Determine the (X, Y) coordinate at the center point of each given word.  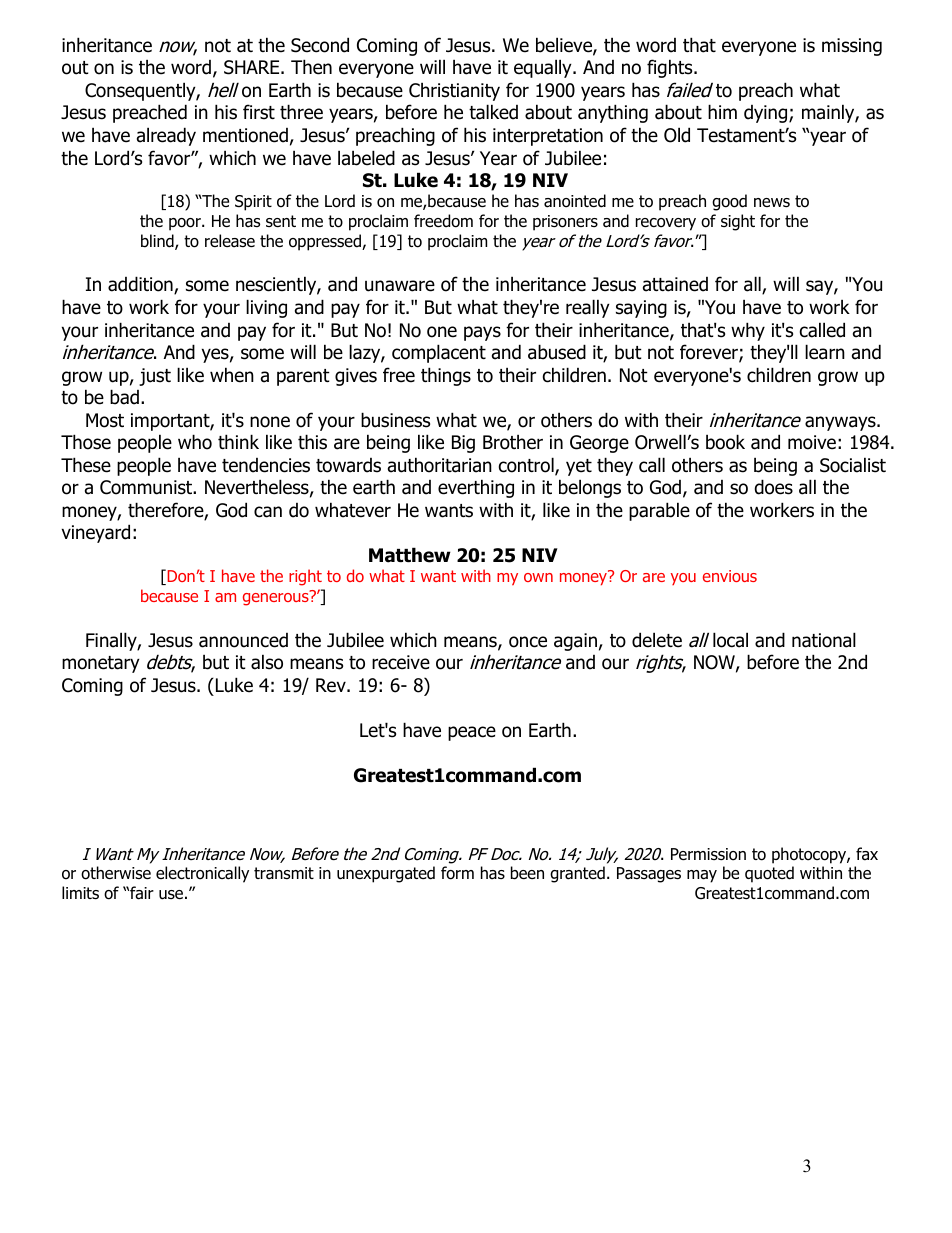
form (457, 873)
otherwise (116, 873)
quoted (769, 874)
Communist (147, 487)
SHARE (253, 67)
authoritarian (440, 465)
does (774, 487)
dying (767, 114)
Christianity (454, 92)
